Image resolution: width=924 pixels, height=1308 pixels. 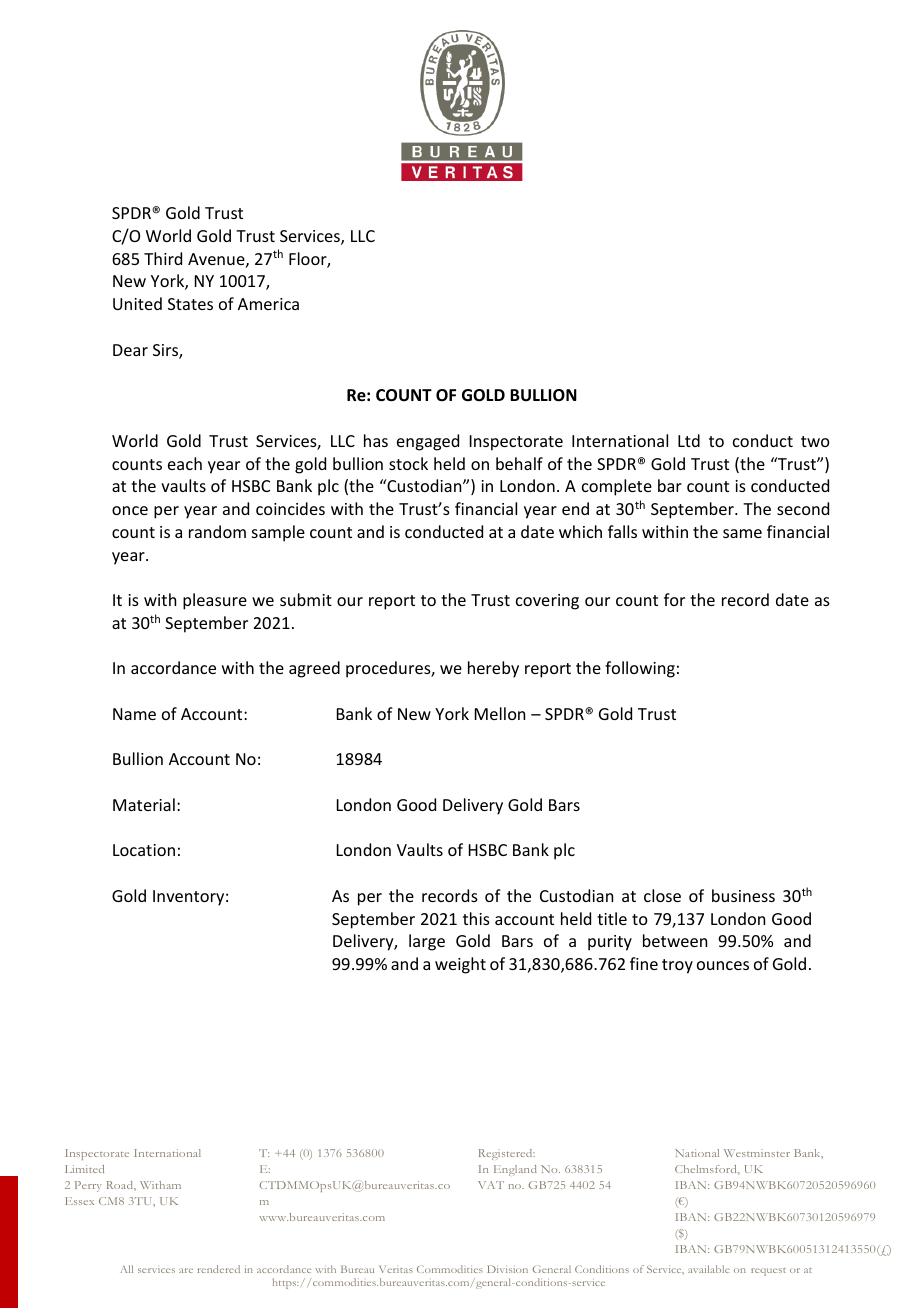 I want to click on same, so click(x=742, y=533).
